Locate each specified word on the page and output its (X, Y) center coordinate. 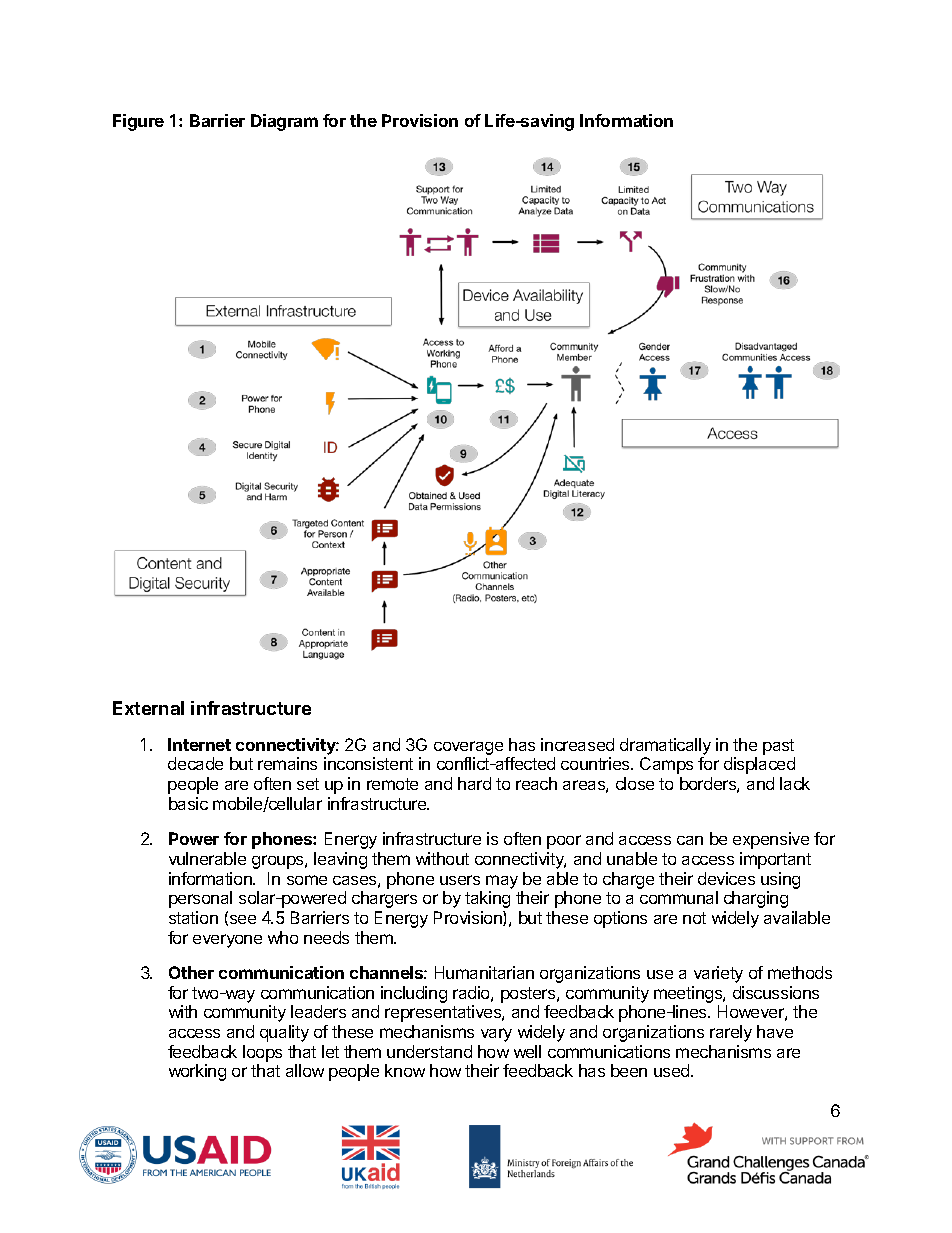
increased (577, 744)
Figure (138, 122)
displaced (759, 765)
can (690, 840)
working (197, 1072)
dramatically (665, 746)
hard (474, 783)
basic (188, 803)
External (148, 708)
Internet (199, 744)
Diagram (284, 122)
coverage (468, 748)
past (778, 747)
